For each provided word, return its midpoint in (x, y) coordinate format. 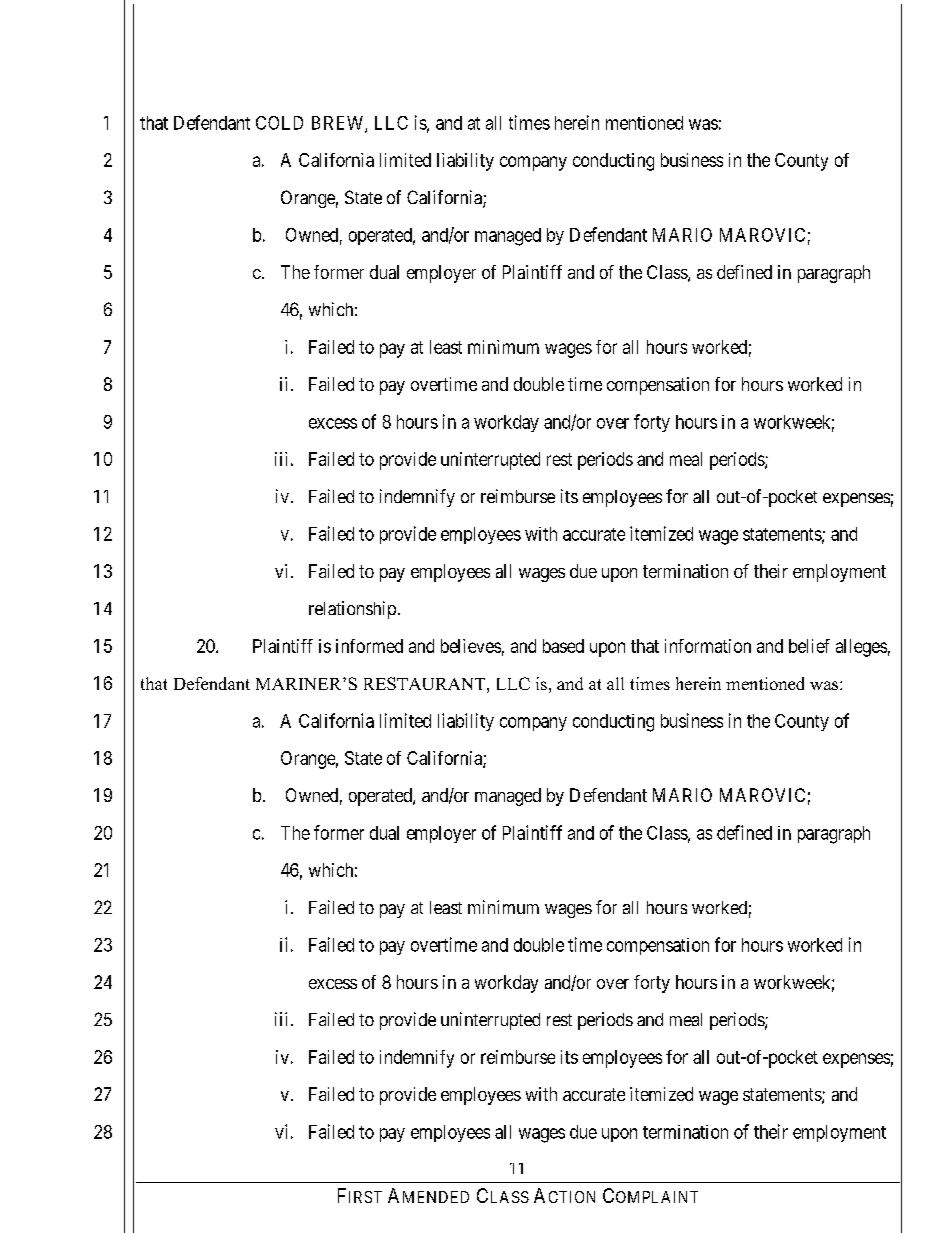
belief (809, 646)
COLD (279, 123)
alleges (861, 648)
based (563, 646)
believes (471, 646)
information (708, 646)
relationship (352, 610)
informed (369, 646)
